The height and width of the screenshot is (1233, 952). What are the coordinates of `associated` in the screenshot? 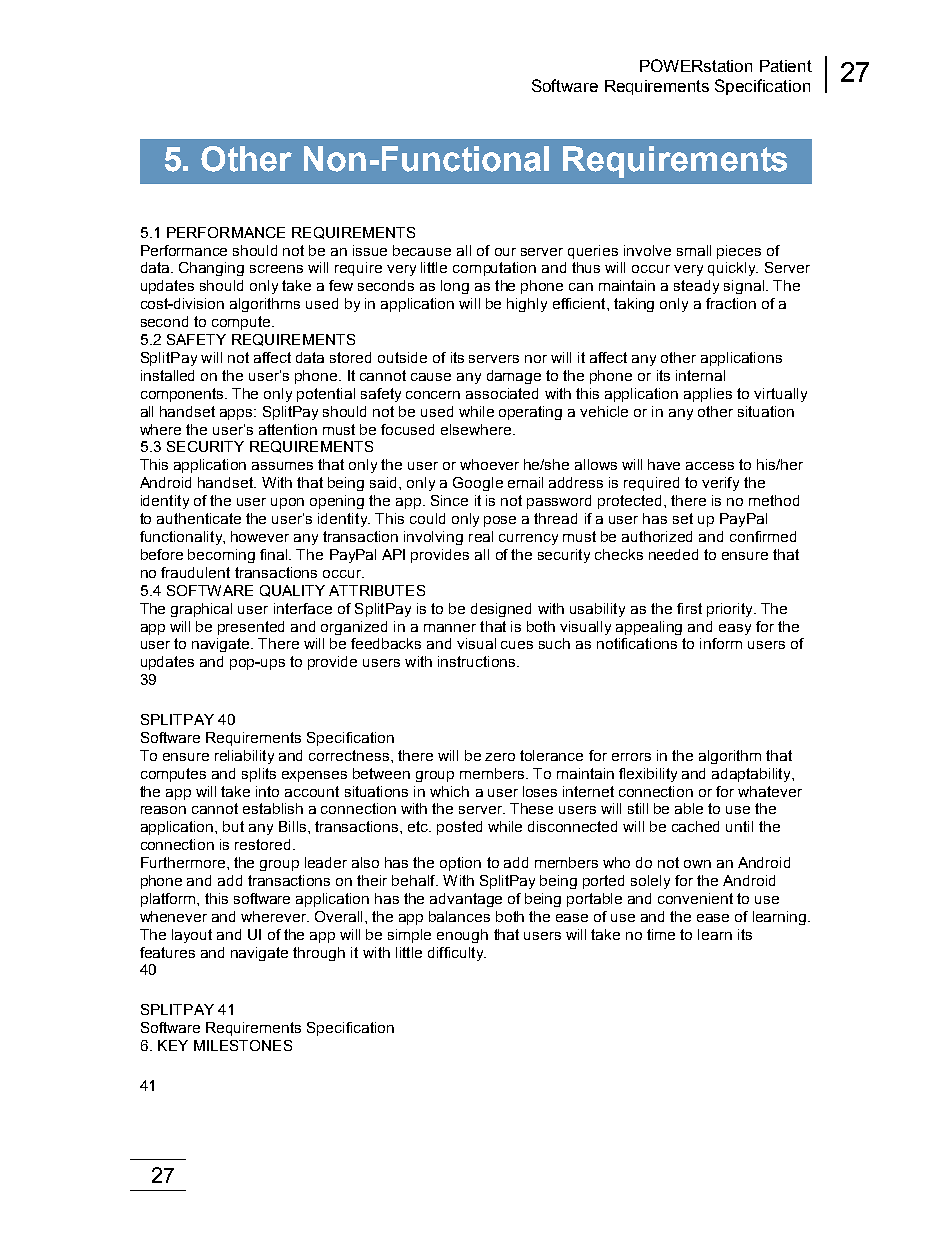 It's located at (502, 393).
